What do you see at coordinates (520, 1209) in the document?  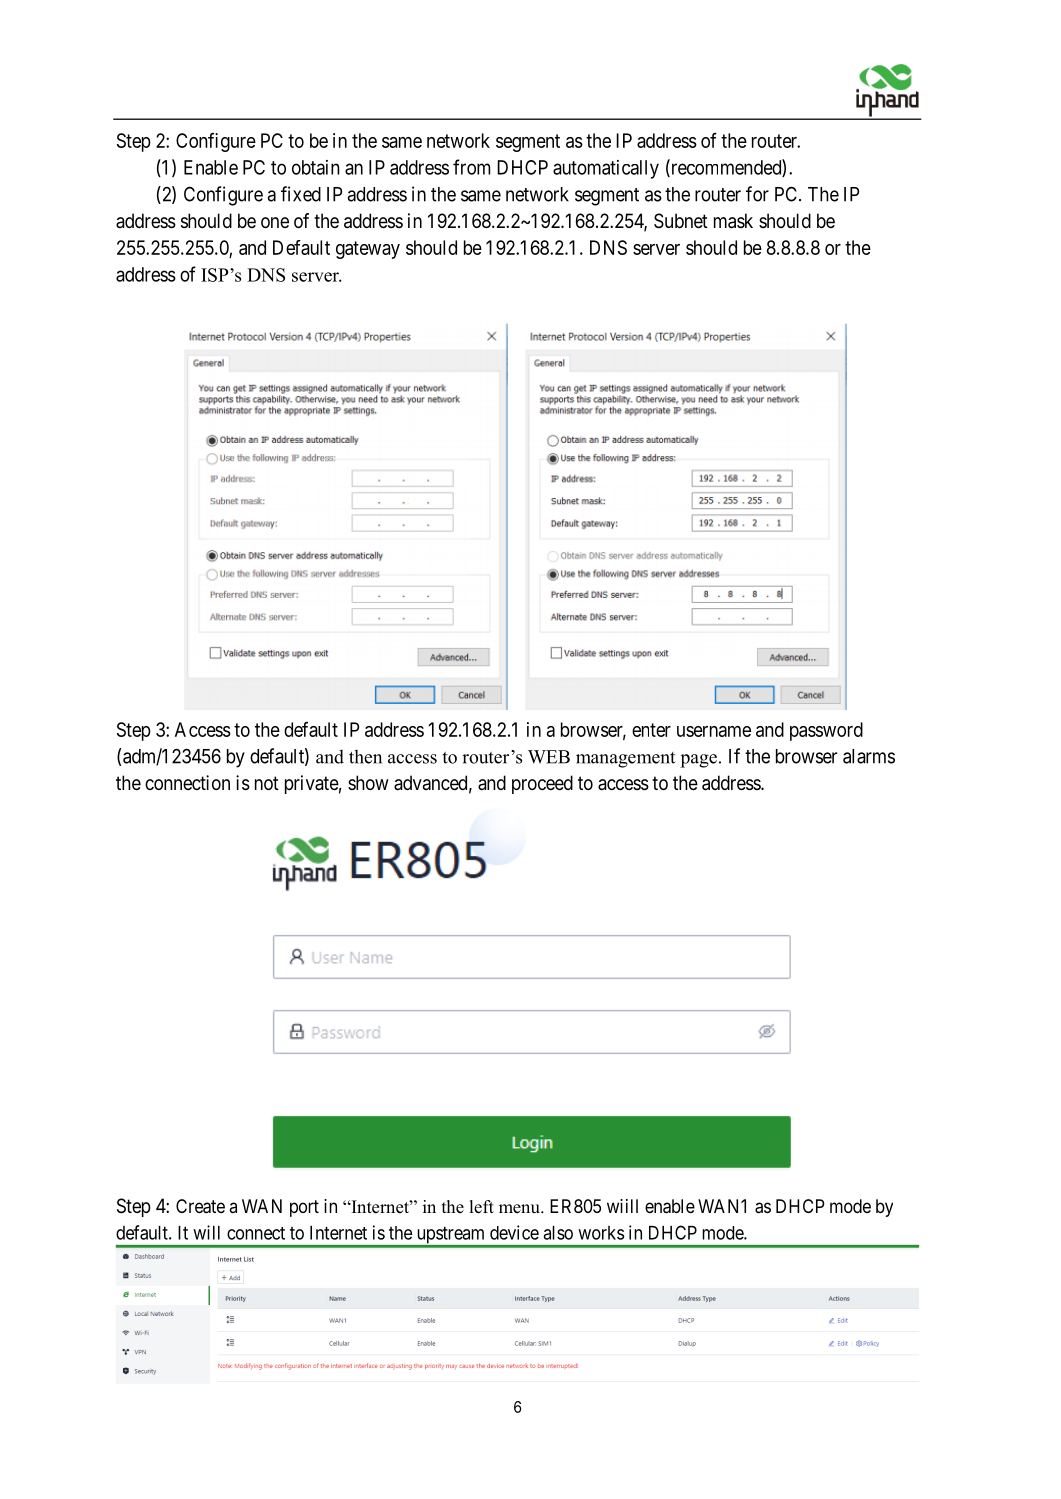 I see `menu` at bounding box center [520, 1209].
